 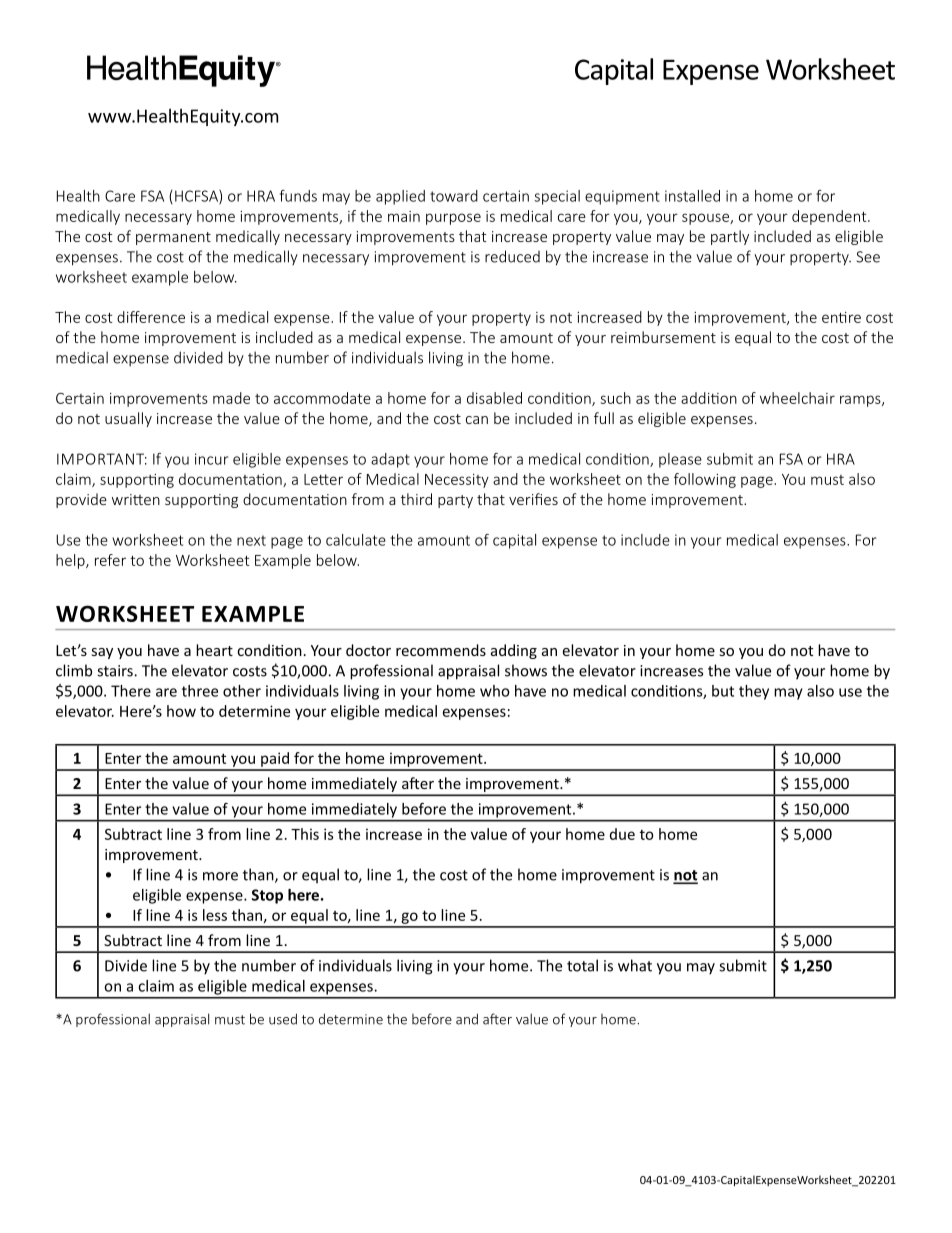 I want to click on purpose, so click(x=453, y=219).
